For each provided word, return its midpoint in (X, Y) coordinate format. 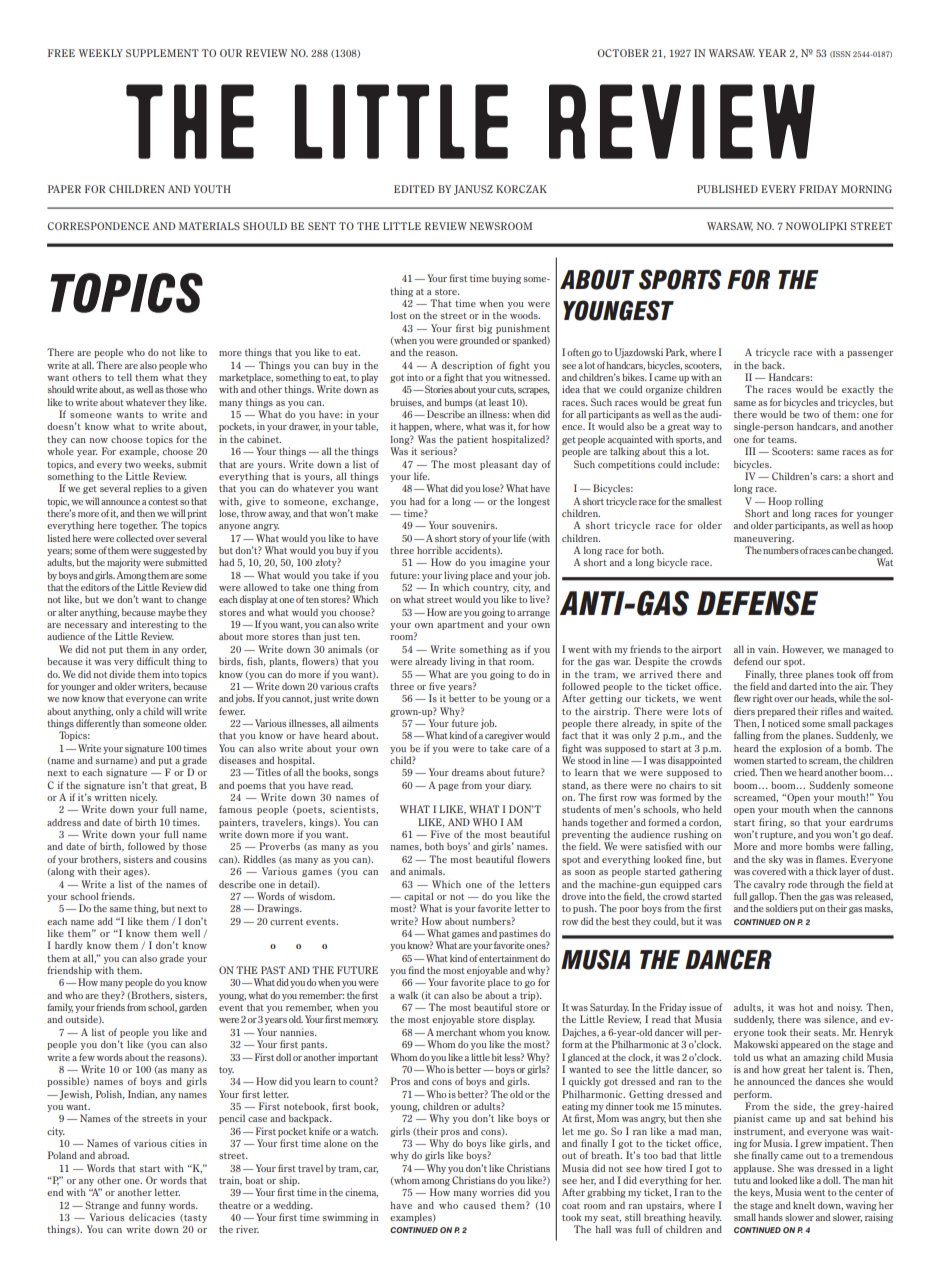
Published (727, 189)
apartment (460, 626)
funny (153, 1206)
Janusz (473, 190)
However (803, 650)
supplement (162, 53)
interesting (154, 626)
